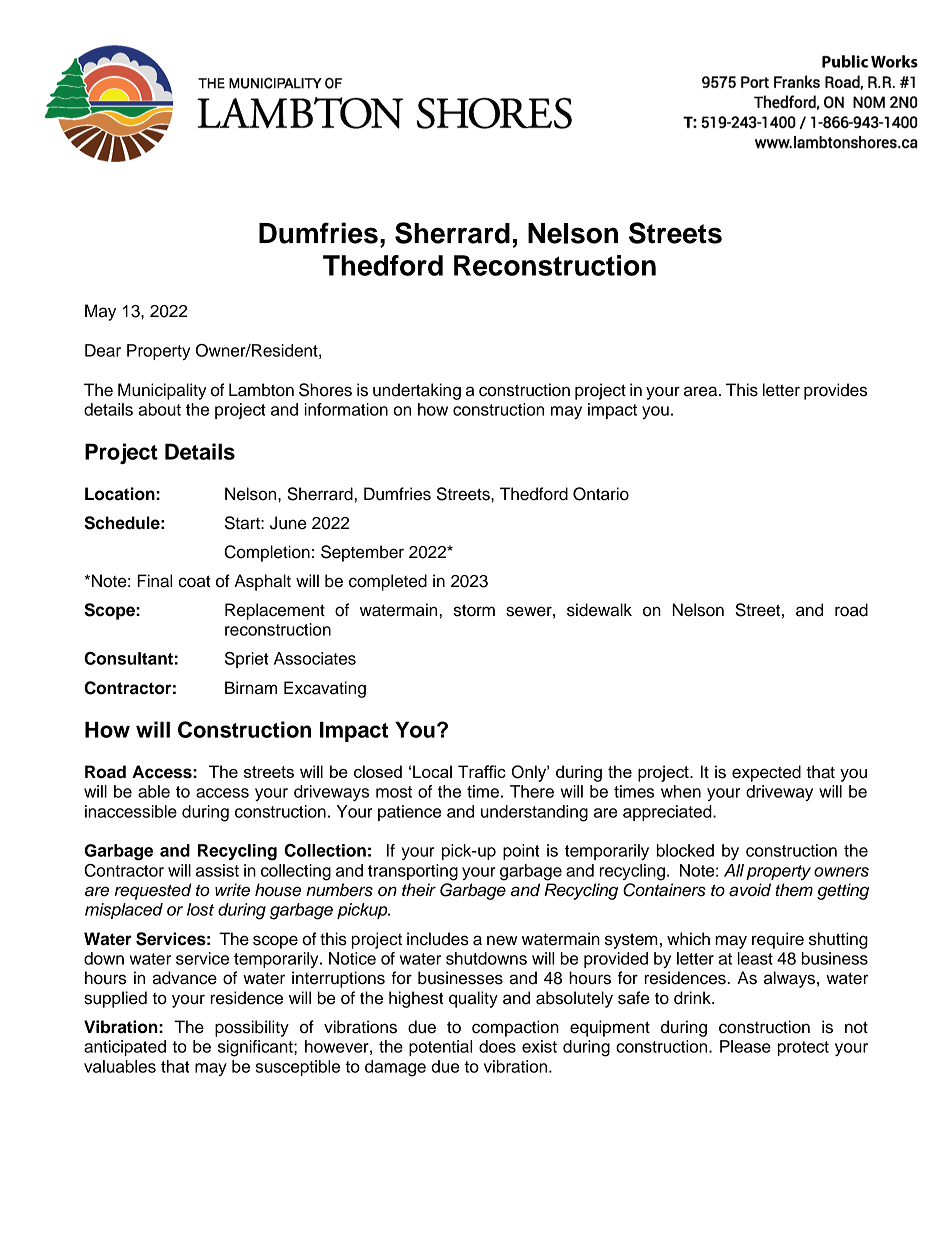  What do you see at coordinates (702, 391) in the page?
I see `area` at bounding box center [702, 391].
